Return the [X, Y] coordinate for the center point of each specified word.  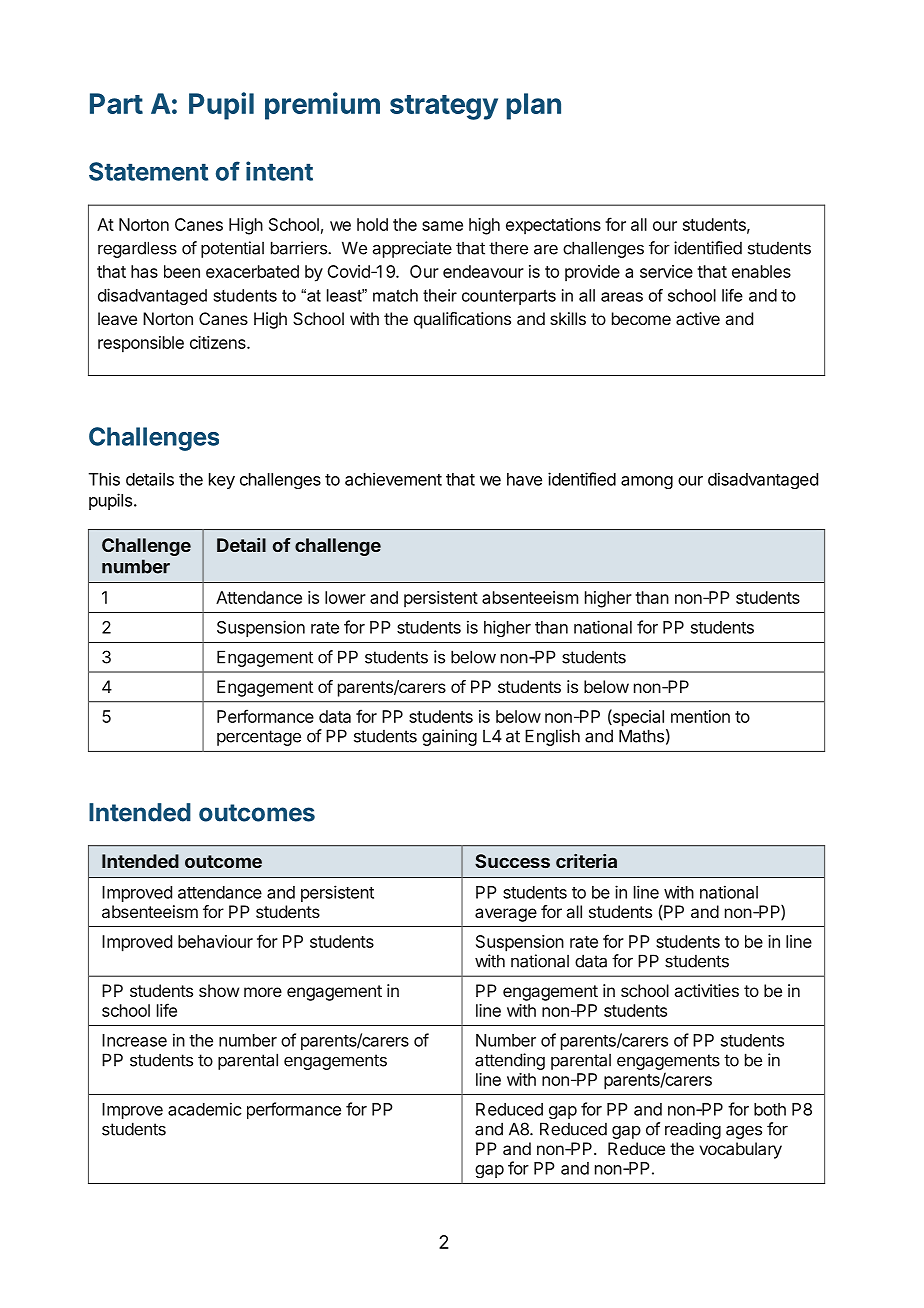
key [222, 481]
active [698, 318]
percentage [259, 738]
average [506, 915]
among [647, 482]
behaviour [215, 941]
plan [534, 106]
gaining [449, 737]
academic [205, 1109]
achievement [393, 479]
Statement [148, 171]
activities [707, 990]
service [666, 271]
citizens [219, 342]
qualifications [462, 320]
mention [700, 716]
